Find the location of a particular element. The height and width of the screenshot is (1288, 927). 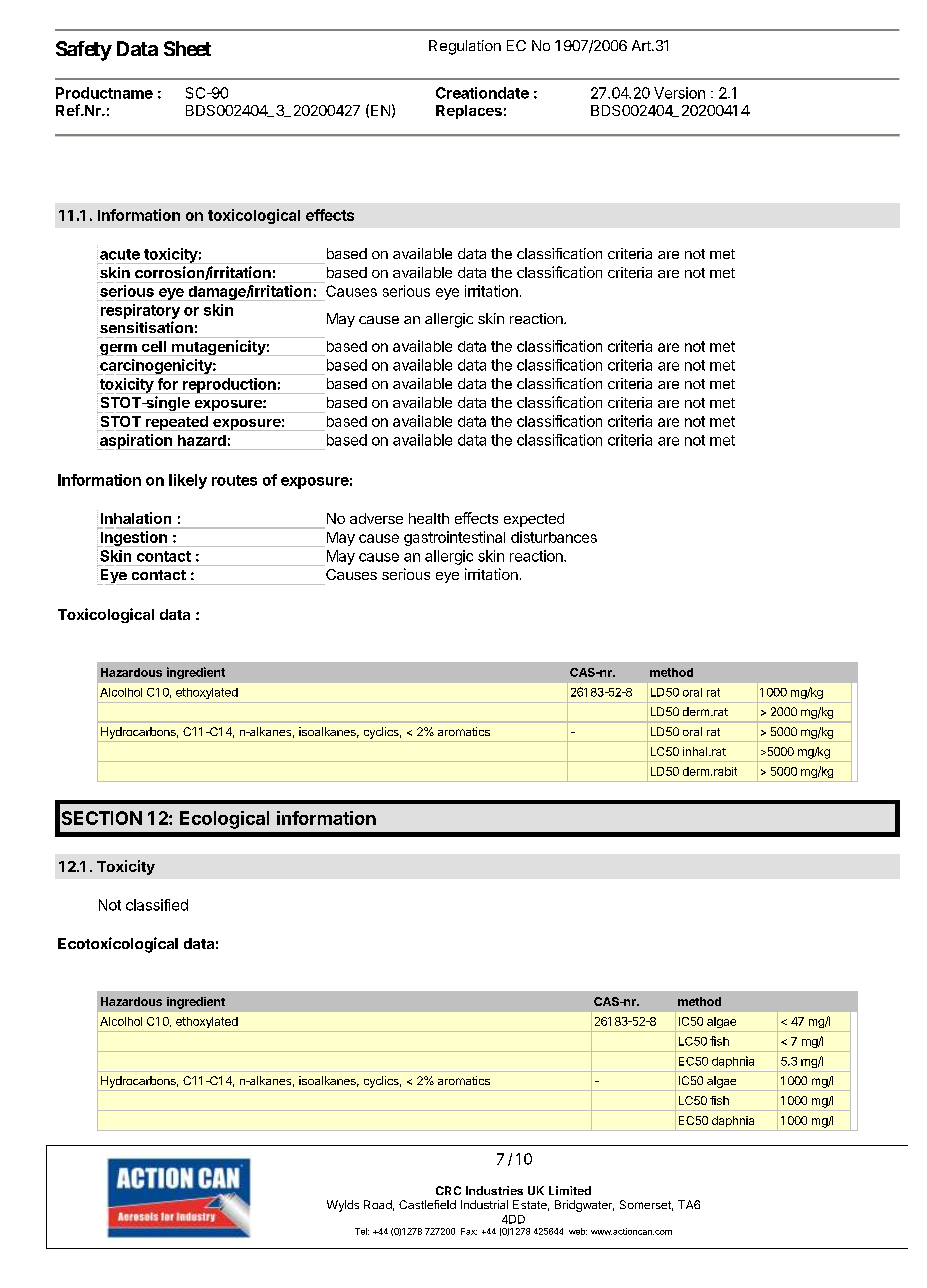

adverse is located at coordinates (376, 518).
